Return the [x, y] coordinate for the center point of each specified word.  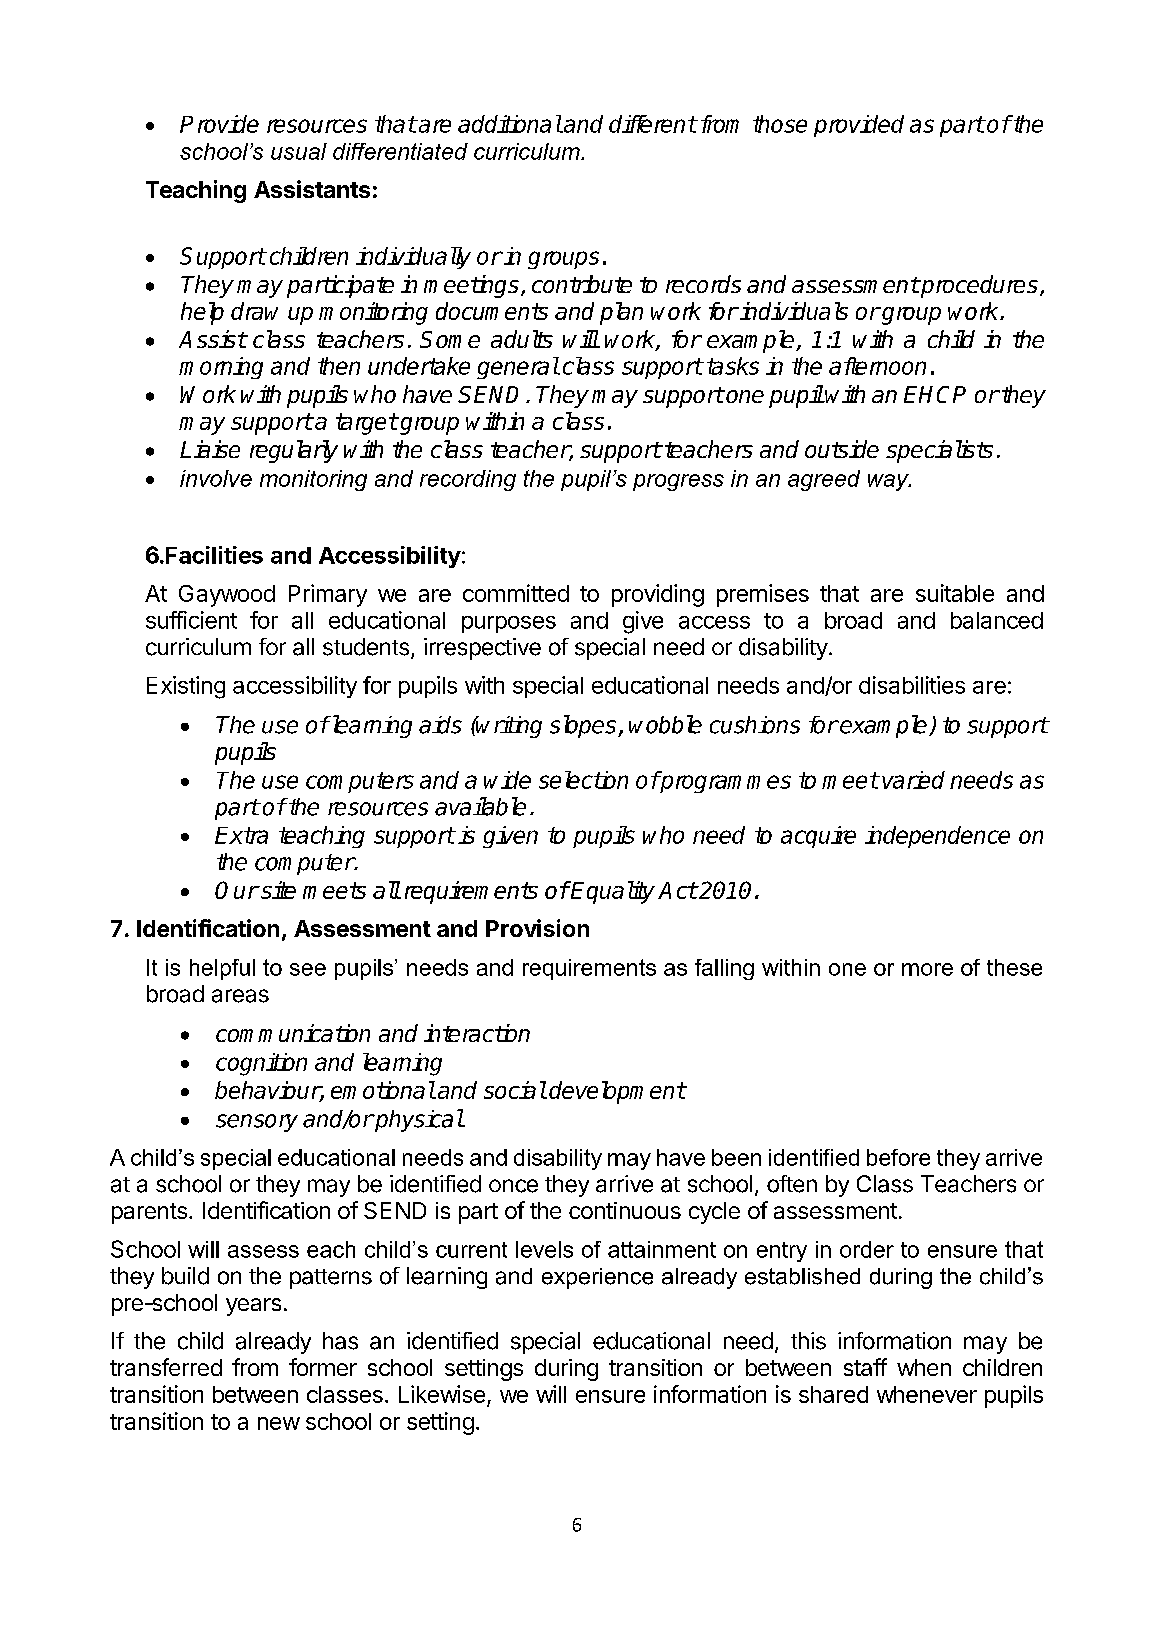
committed [516, 593]
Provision [537, 928]
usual [299, 151]
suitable [955, 593]
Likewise [442, 1394]
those [780, 124]
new [279, 1423]
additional [510, 124]
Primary [328, 595]
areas [240, 996]
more [927, 969]
